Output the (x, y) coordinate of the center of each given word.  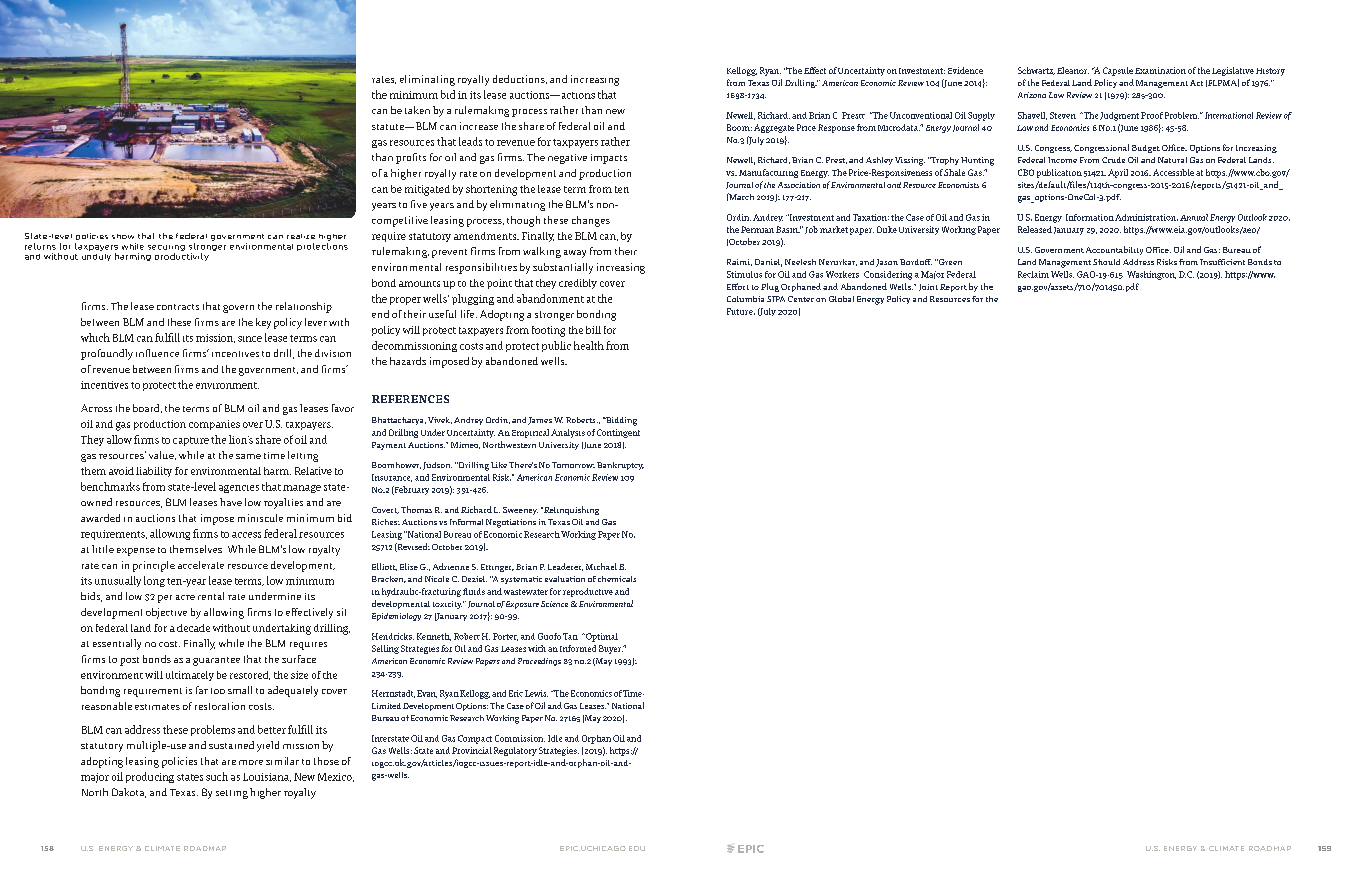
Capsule (1118, 71)
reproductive (588, 592)
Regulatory (515, 751)
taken (417, 110)
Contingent (618, 433)
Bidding (620, 421)
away (575, 254)
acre (185, 597)
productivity (182, 255)
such (217, 776)
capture (191, 441)
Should (1106, 262)
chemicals (617, 579)
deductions (520, 79)
